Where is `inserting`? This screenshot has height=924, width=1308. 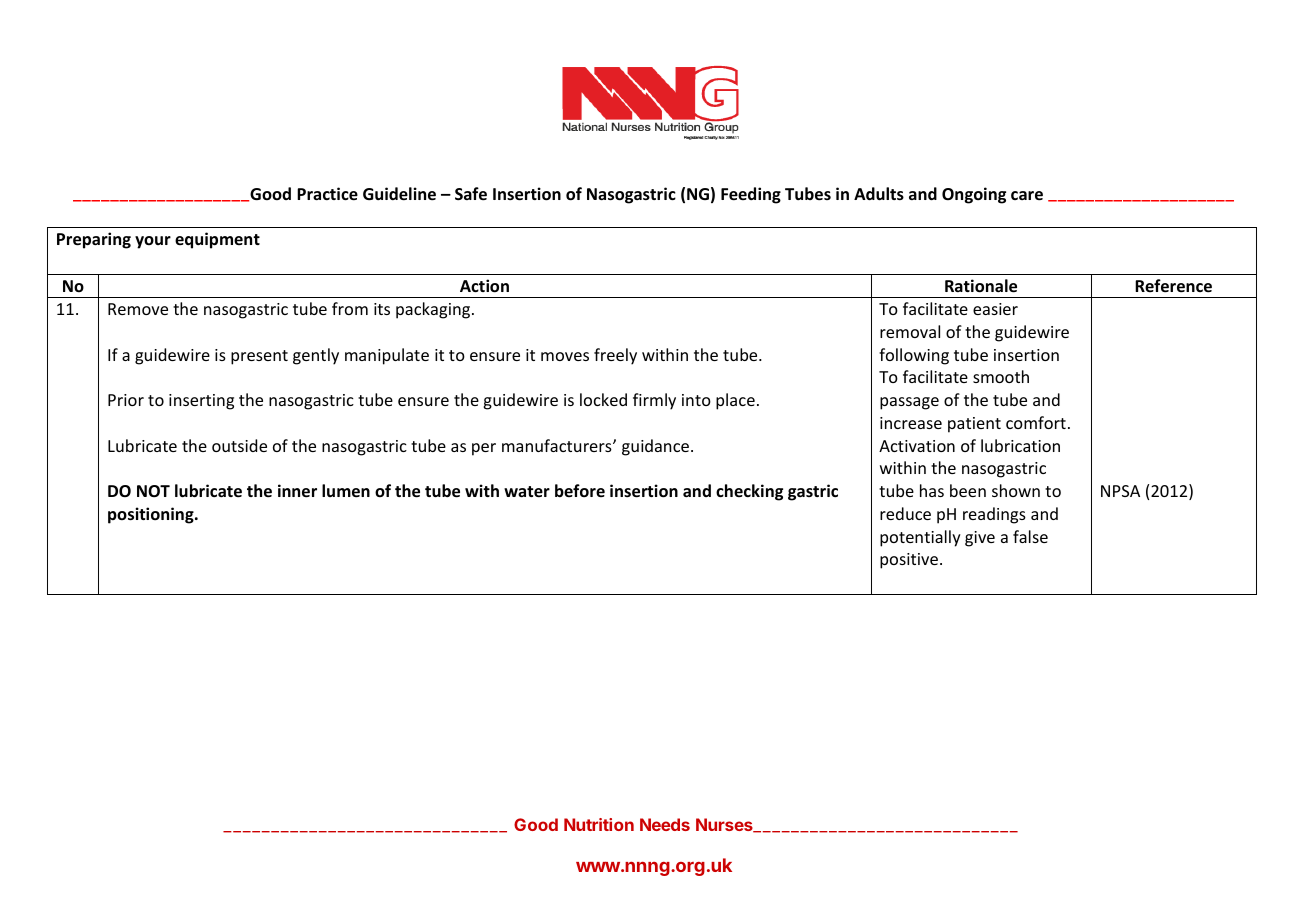 inserting is located at coordinates (201, 402).
